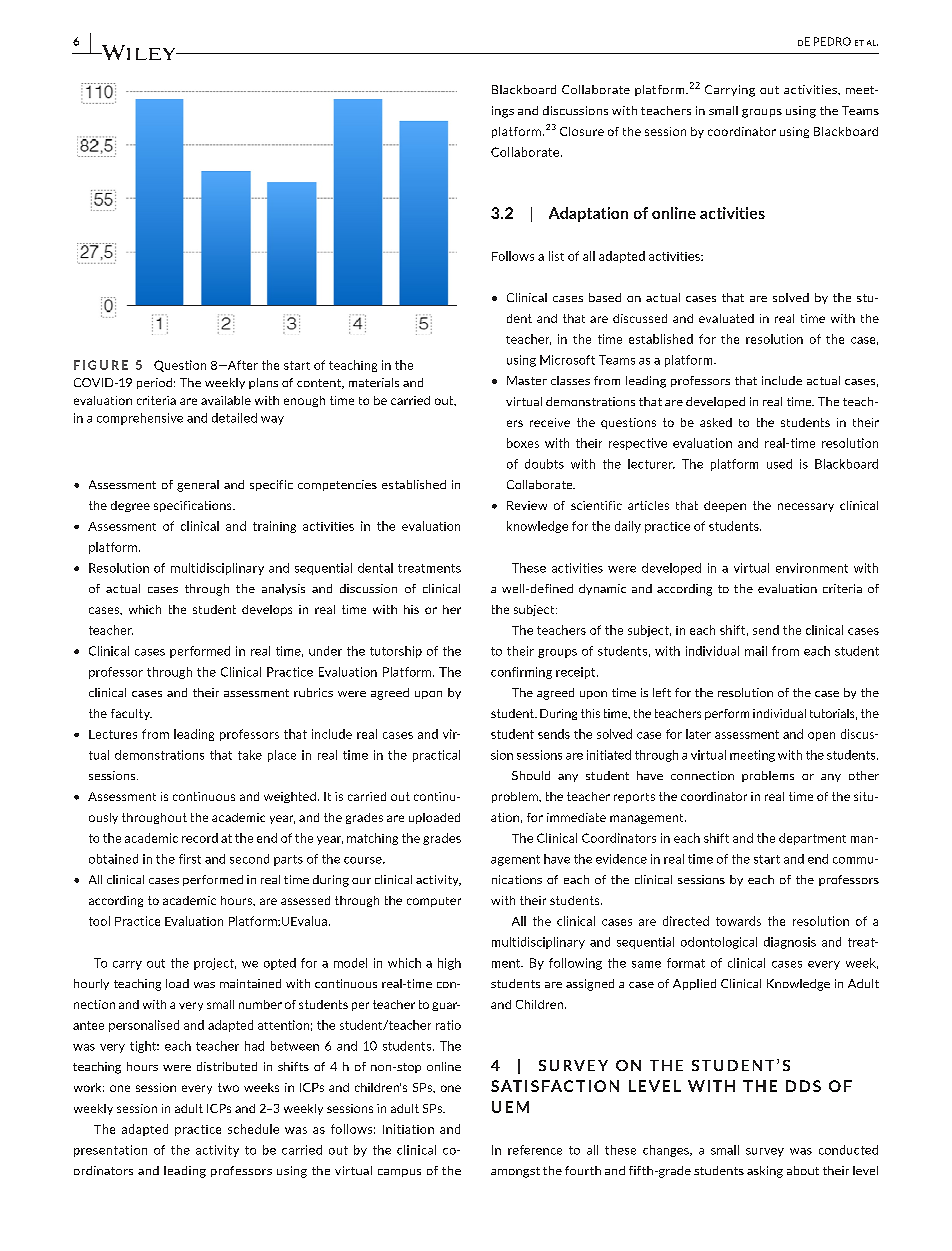  What do you see at coordinates (434, 902) in the screenshot?
I see `computer` at bounding box center [434, 902].
